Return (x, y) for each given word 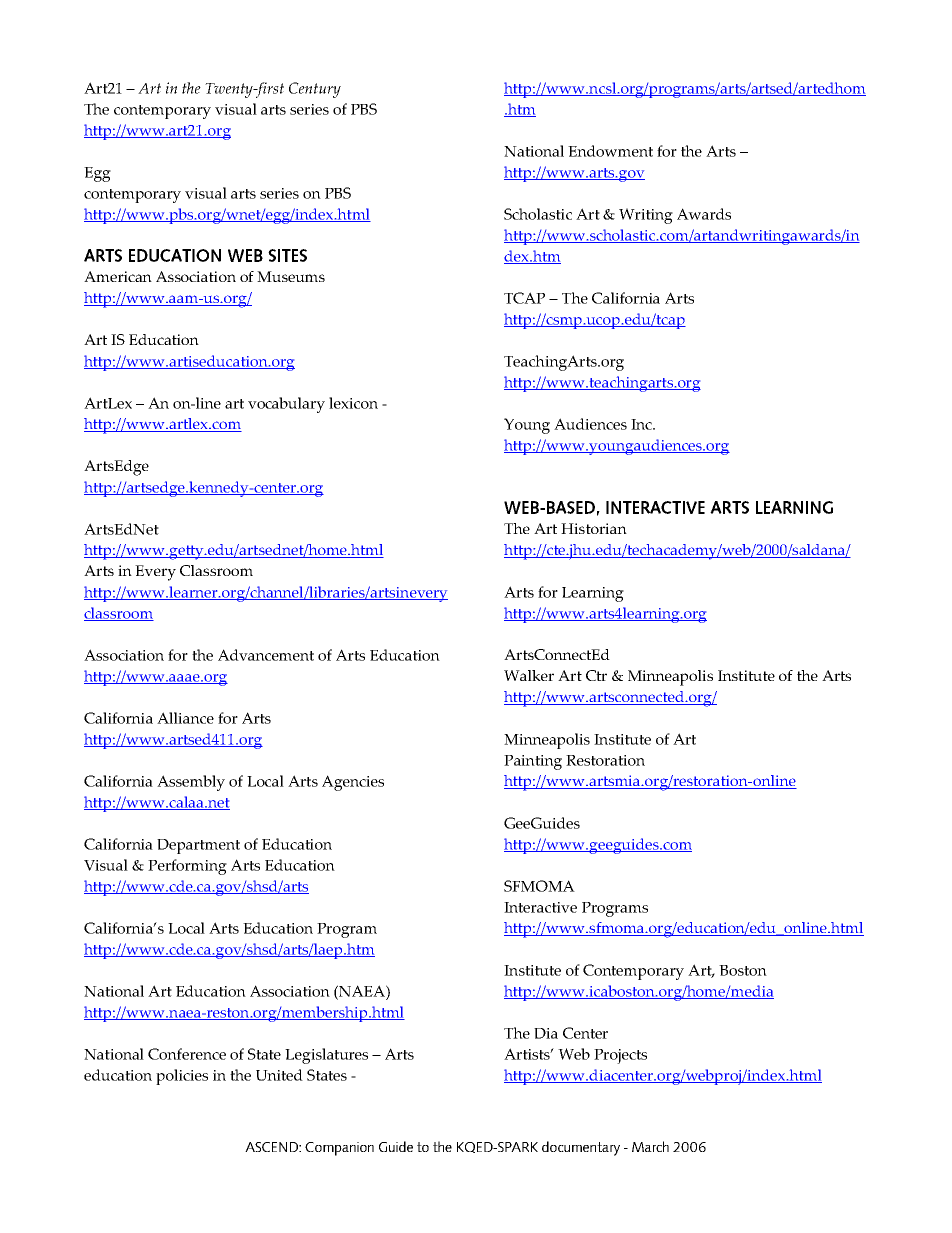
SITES (287, 255)
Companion (339, 1149)
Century (315, 90)
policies (182, 1077)
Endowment (610, 151)
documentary (581, 1148)
